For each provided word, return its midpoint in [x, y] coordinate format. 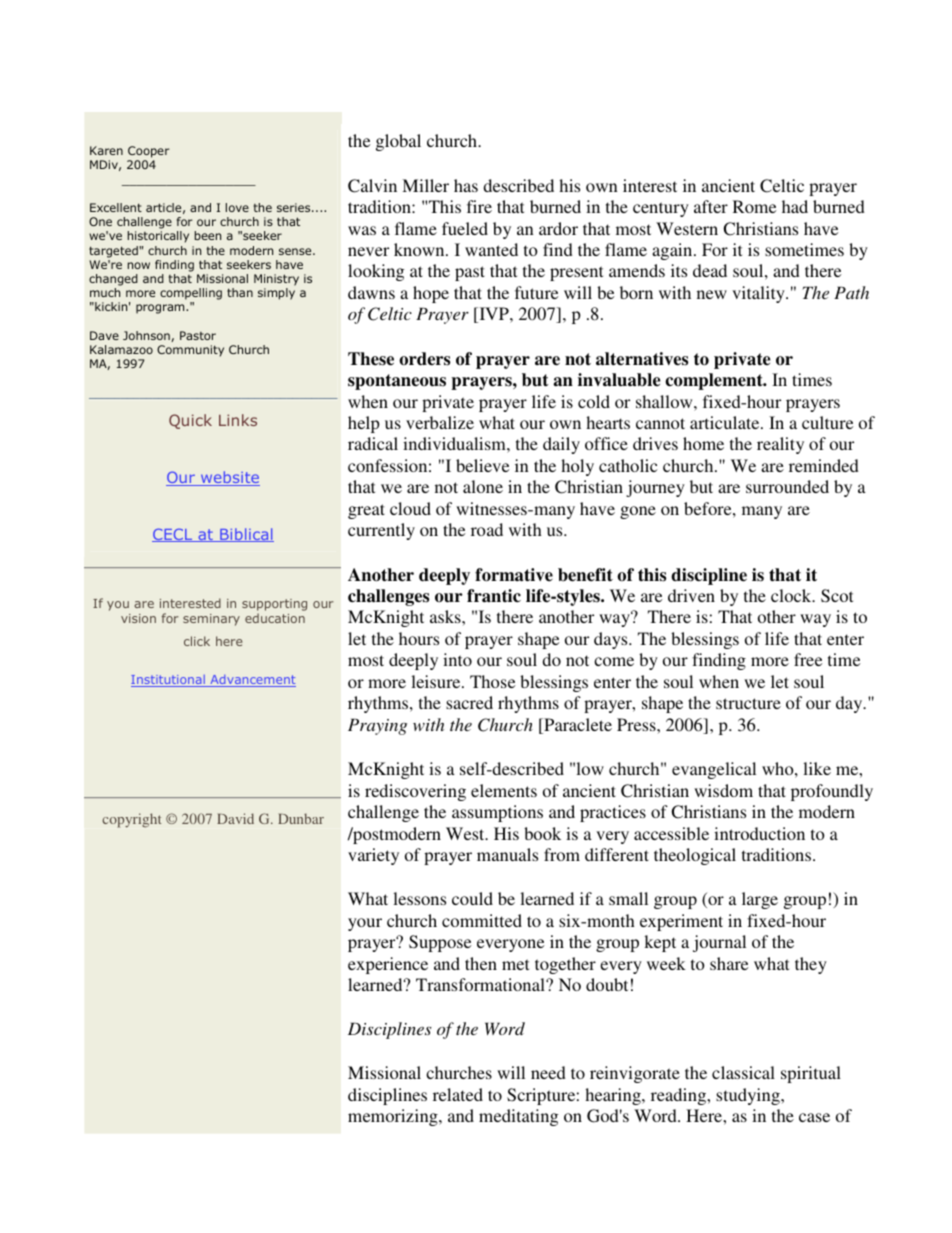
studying [749, 1096]
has [466, 185]
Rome [754, 206]
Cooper [149, 152]
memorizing [394, 1117]
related [458, 1094]
